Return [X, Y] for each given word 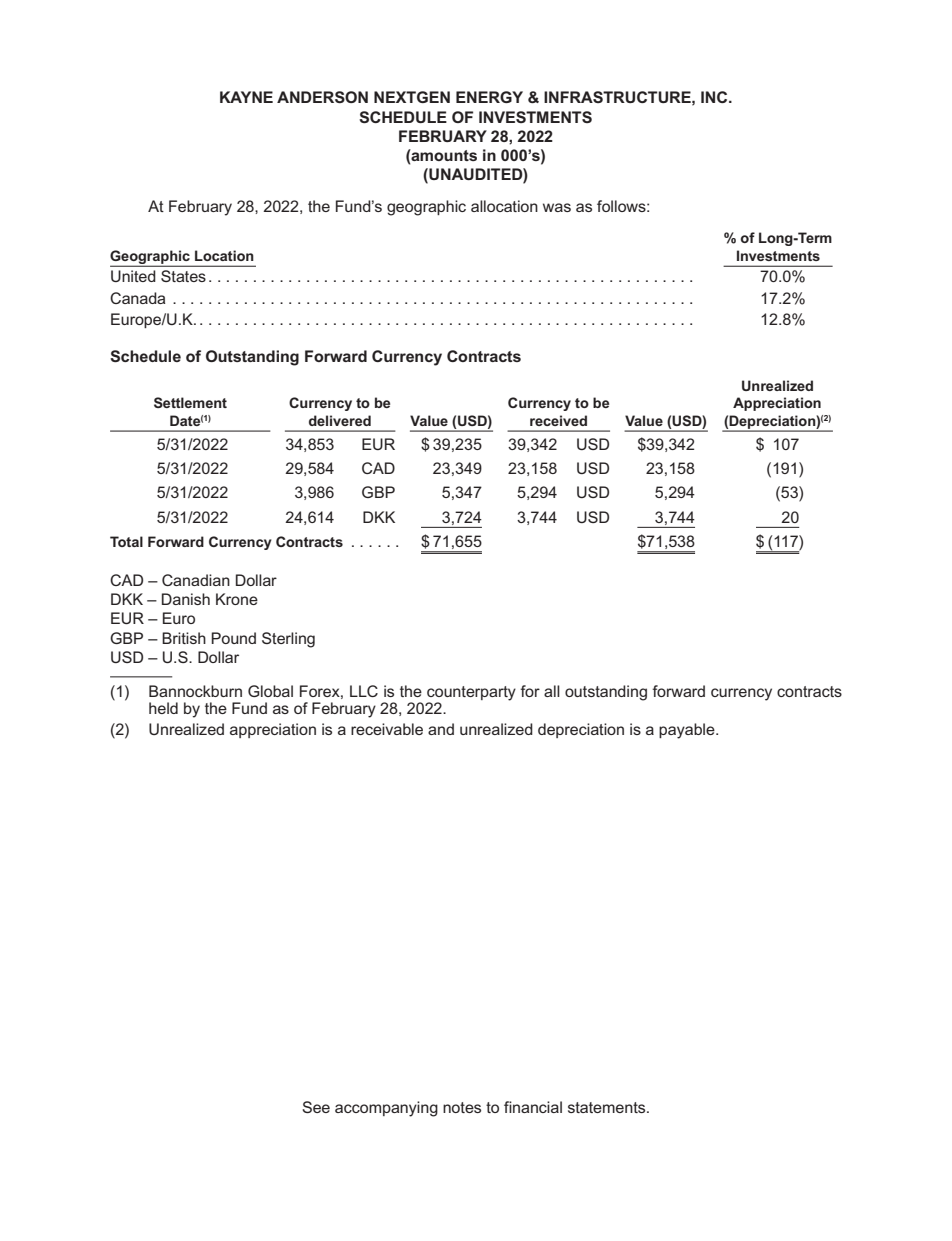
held [163, 708]
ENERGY [489, 97]
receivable [387, 729]
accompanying [386, 1109]
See [316, 1107]
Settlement [190, 402]
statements [608, 1107]
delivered [340, 420]
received [558, 420]
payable [688, 731]
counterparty [471, 693]
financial [533, 1107]
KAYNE [246, 97]
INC [715, 97]
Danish [186, 599]
